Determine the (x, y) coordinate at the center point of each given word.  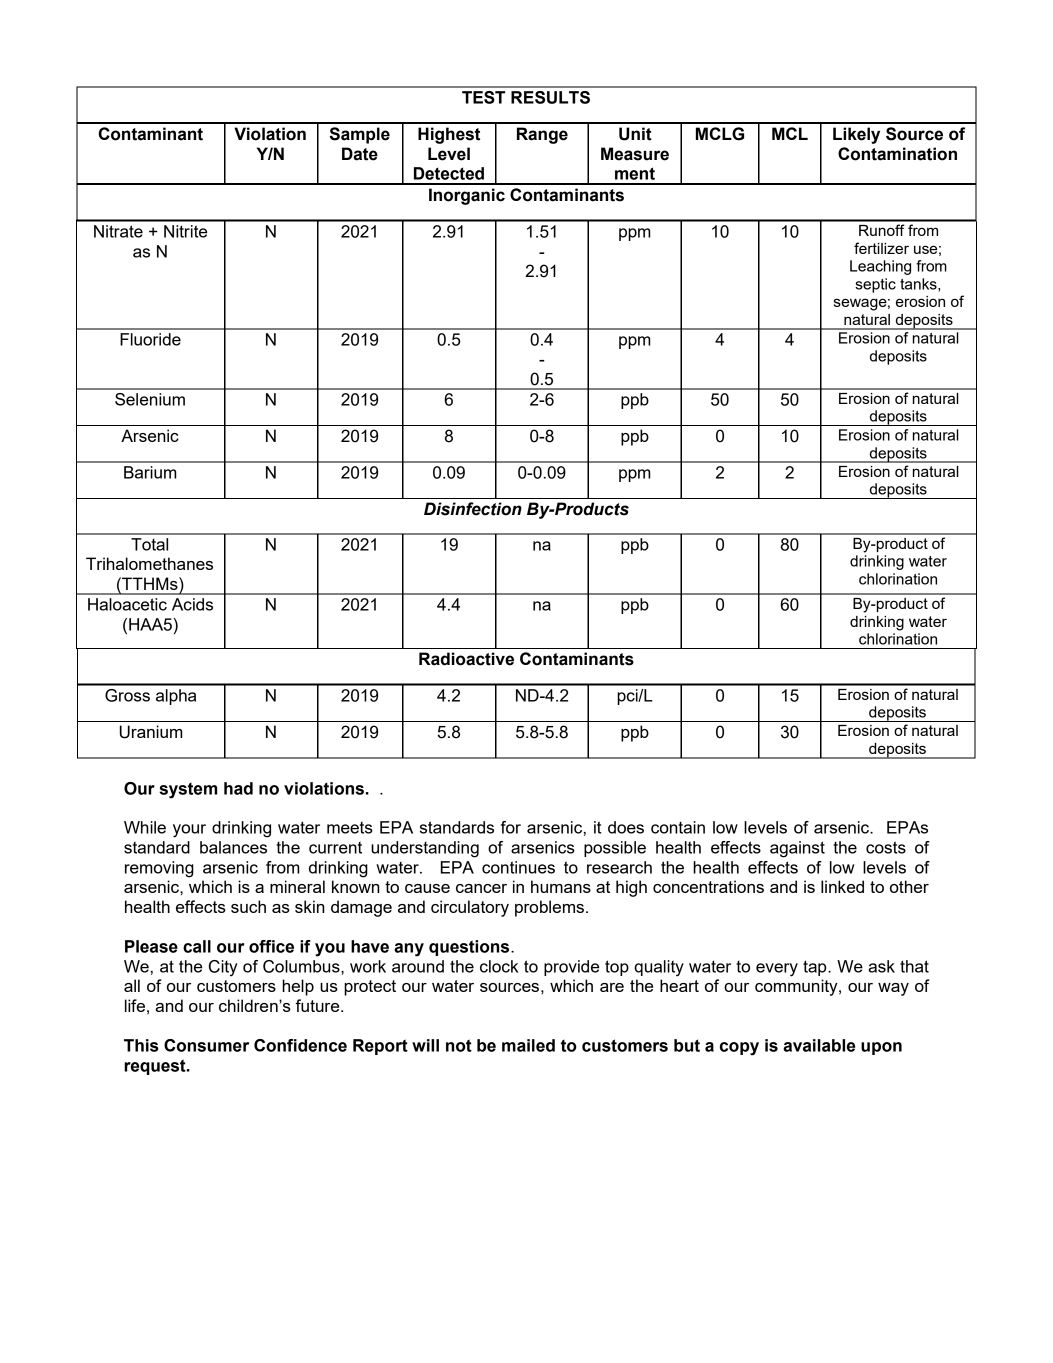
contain (678, 827)
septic (875, 285)
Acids (192, 604)
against (797, 849)
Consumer (206, 1045)
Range (542, 135)
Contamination (897, 154)
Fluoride (150, 339)
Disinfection (473, 509)
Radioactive (466, 659)
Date (360, 154)
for (511, 827)
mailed (528, 1045)
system (188, 791)
